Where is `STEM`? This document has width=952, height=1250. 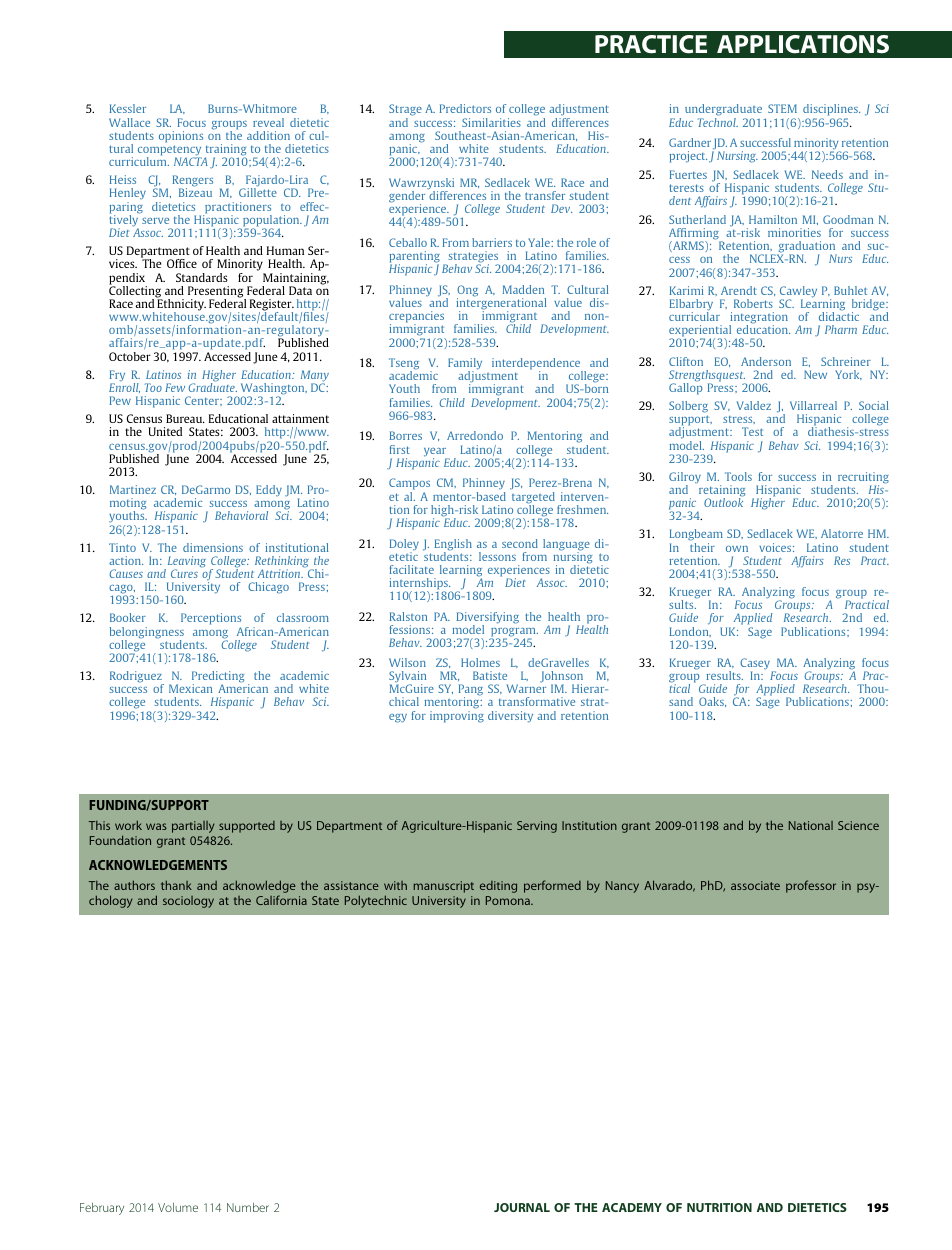 STEM is located at coordinates (782, 108).
